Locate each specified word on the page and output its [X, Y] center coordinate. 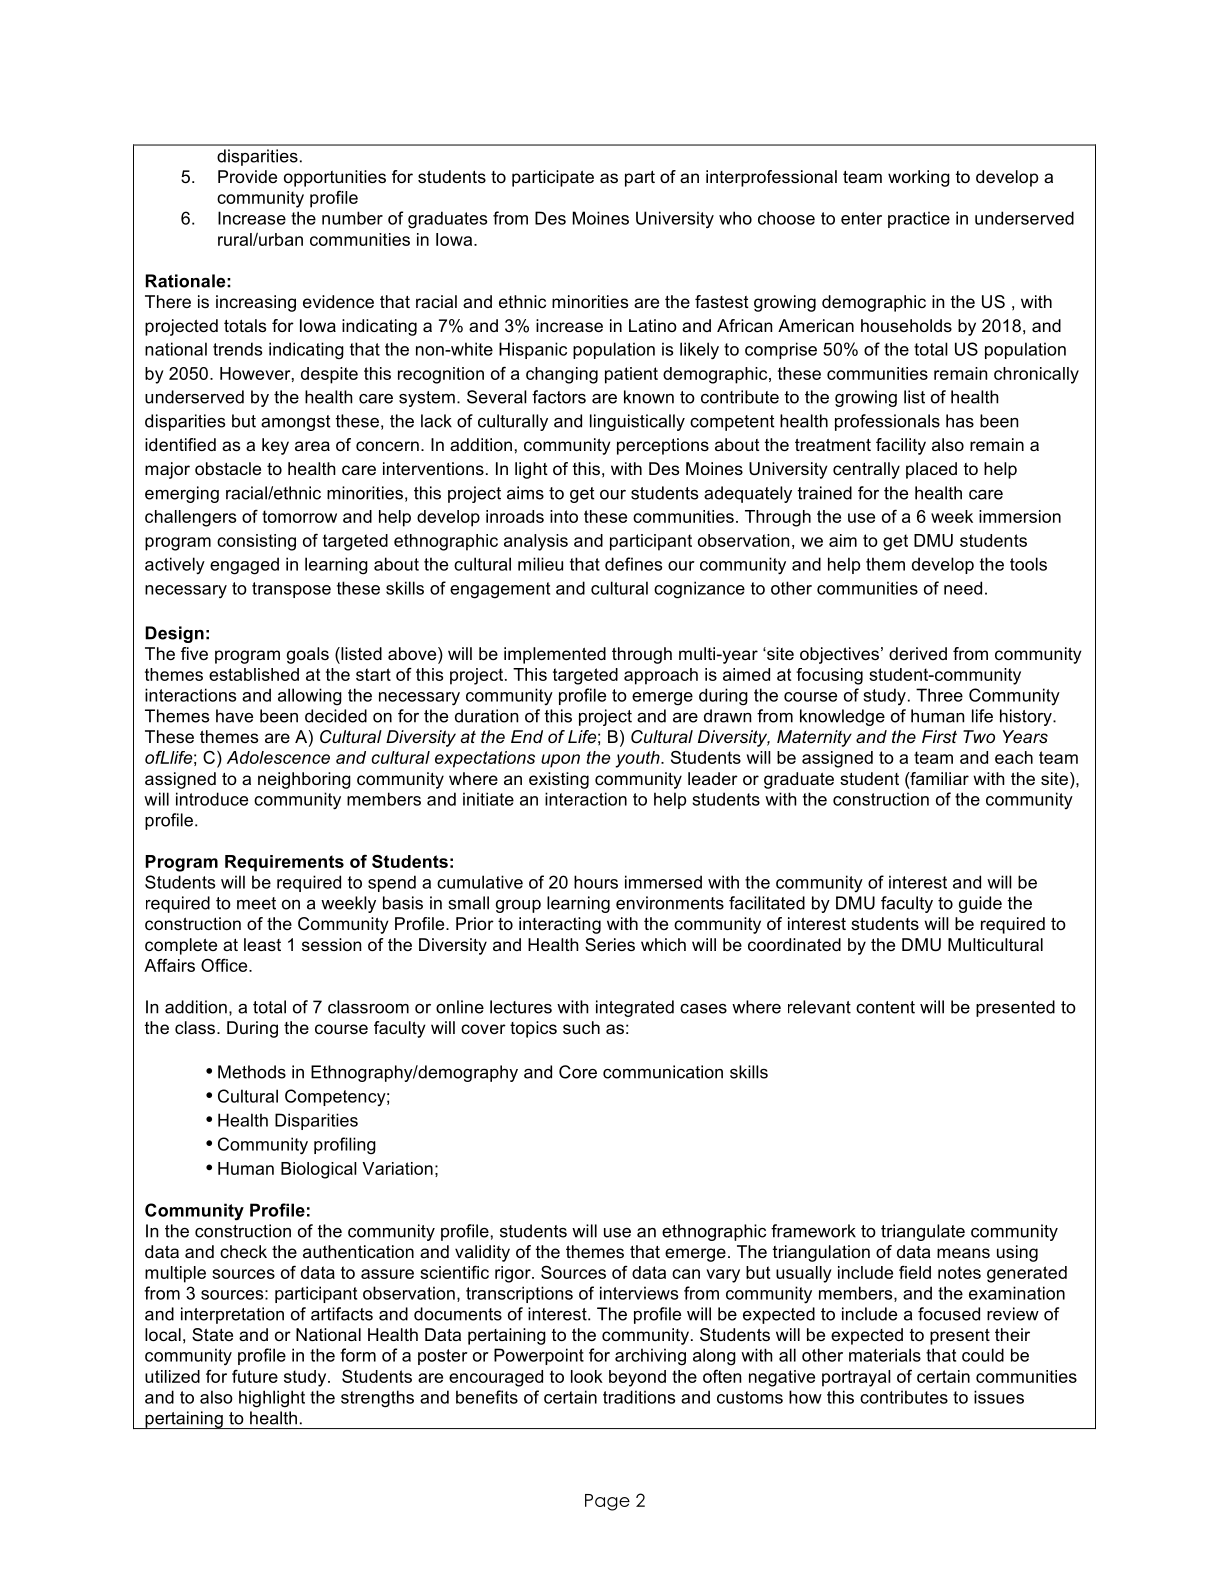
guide [980, 904]
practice [919, 219]
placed [931, 470]
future [255, 1376]
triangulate [923, 1232]
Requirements [284, 863]
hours [596, 882]
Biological [319, 1170]
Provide [247, 176]
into [564, 516]
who [735, 218]
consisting [256, 542]
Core [578, 1072]
